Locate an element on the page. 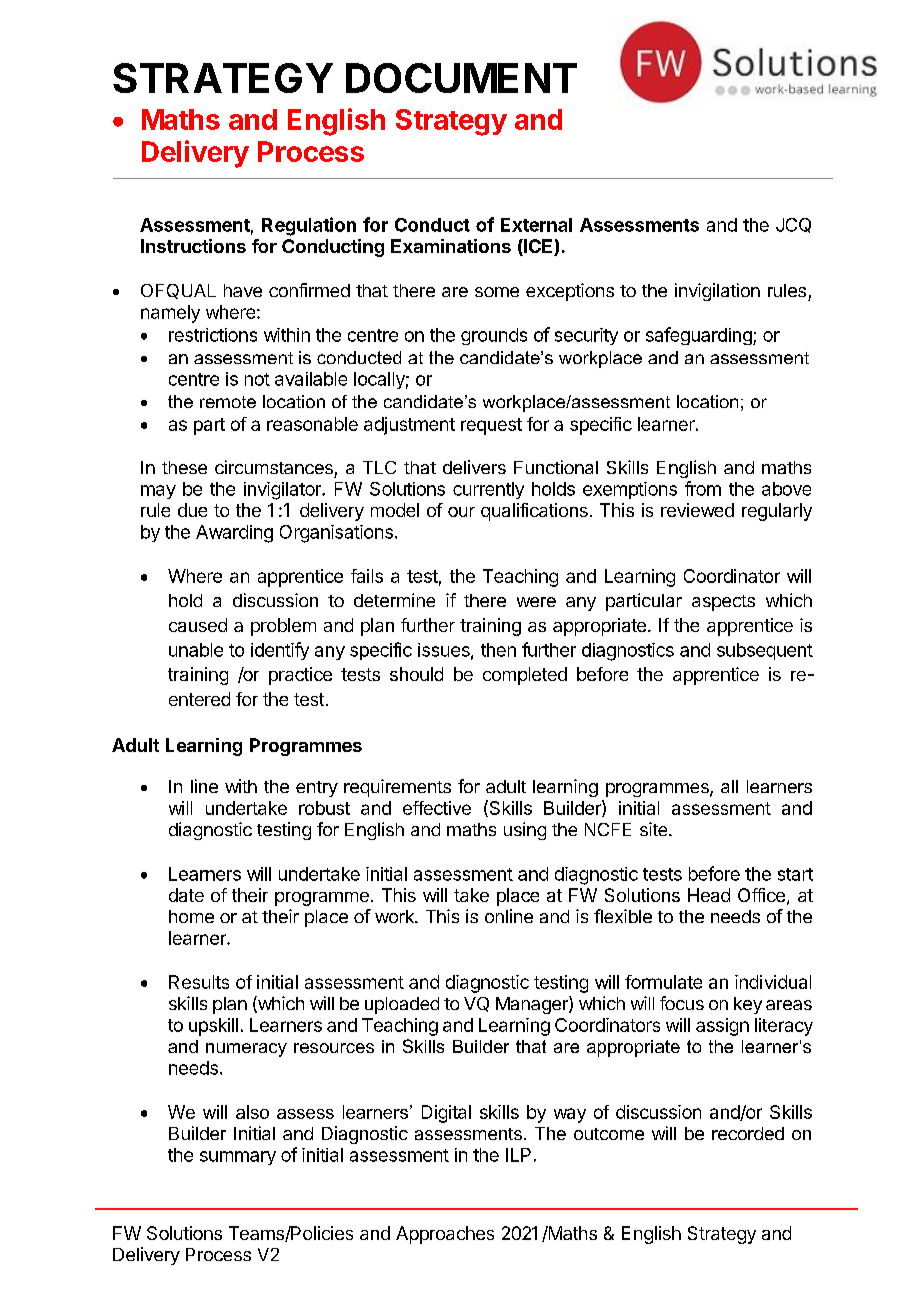 The height and width of the page is (1308, 924). request is located at coordinates (491, 426).
